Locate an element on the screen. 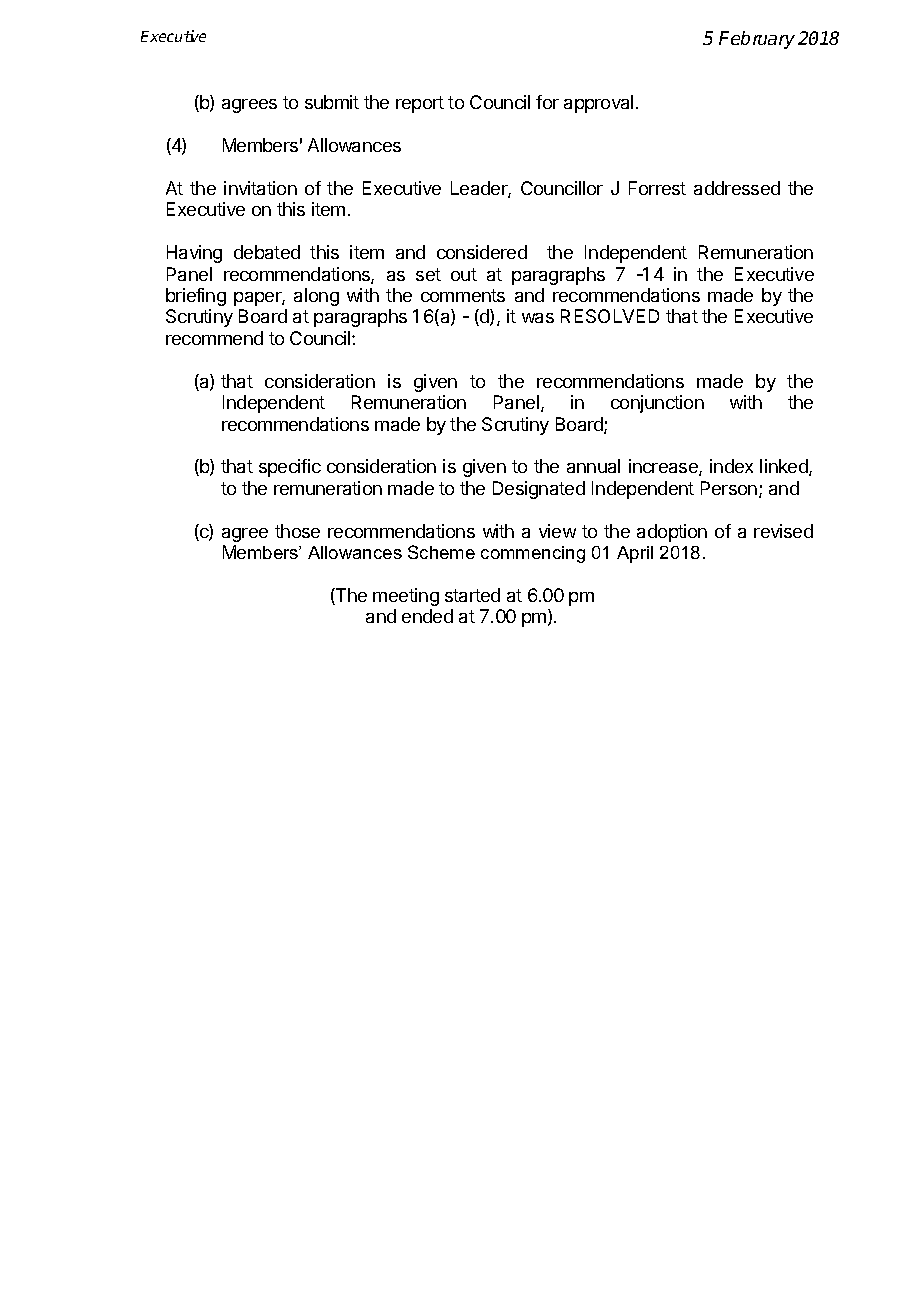 Image resolution: width=924 pixels, height=1307 pixels. considered is located at coordinates (482, 252).
